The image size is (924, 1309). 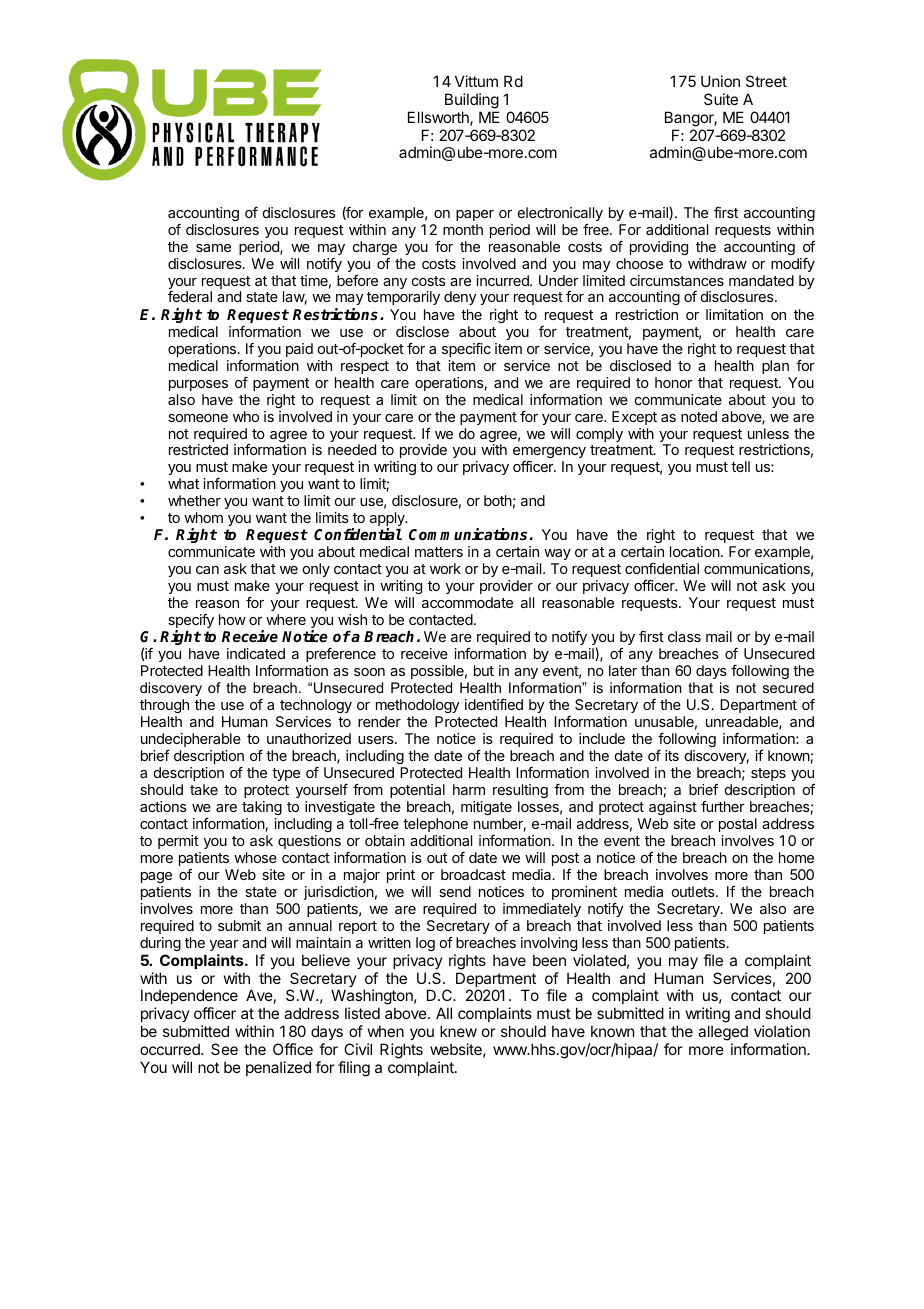 What do you see at coordinates (224, 1049) in the screenshot?
I see `See` at bounding box center [224, 1049].
